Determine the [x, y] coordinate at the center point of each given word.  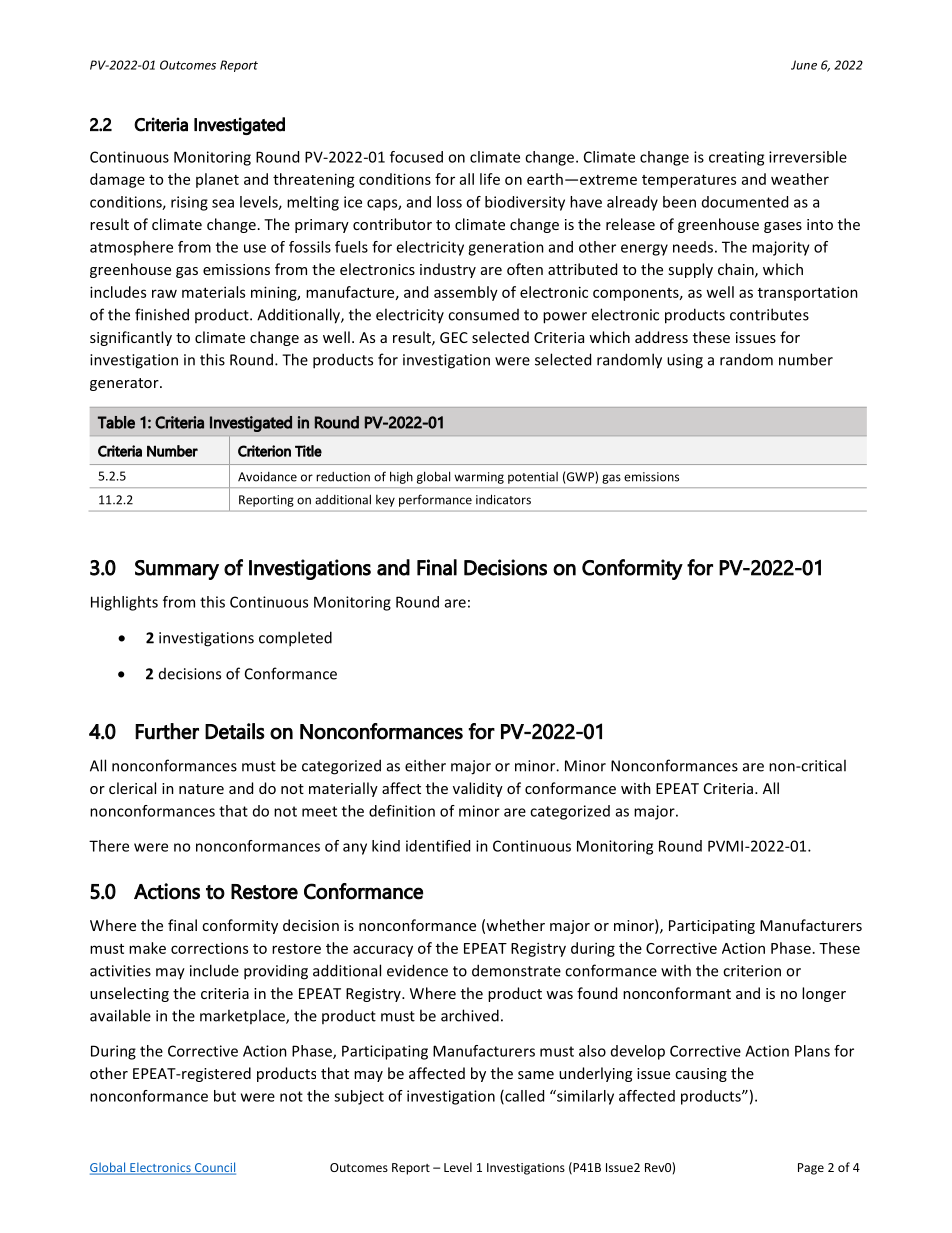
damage [117, 180]
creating [736, 158]
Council [214, 1168]
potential [533, 478]
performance [435, 500]
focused [416, 157]
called [523, 1097]
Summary [177, 570]
